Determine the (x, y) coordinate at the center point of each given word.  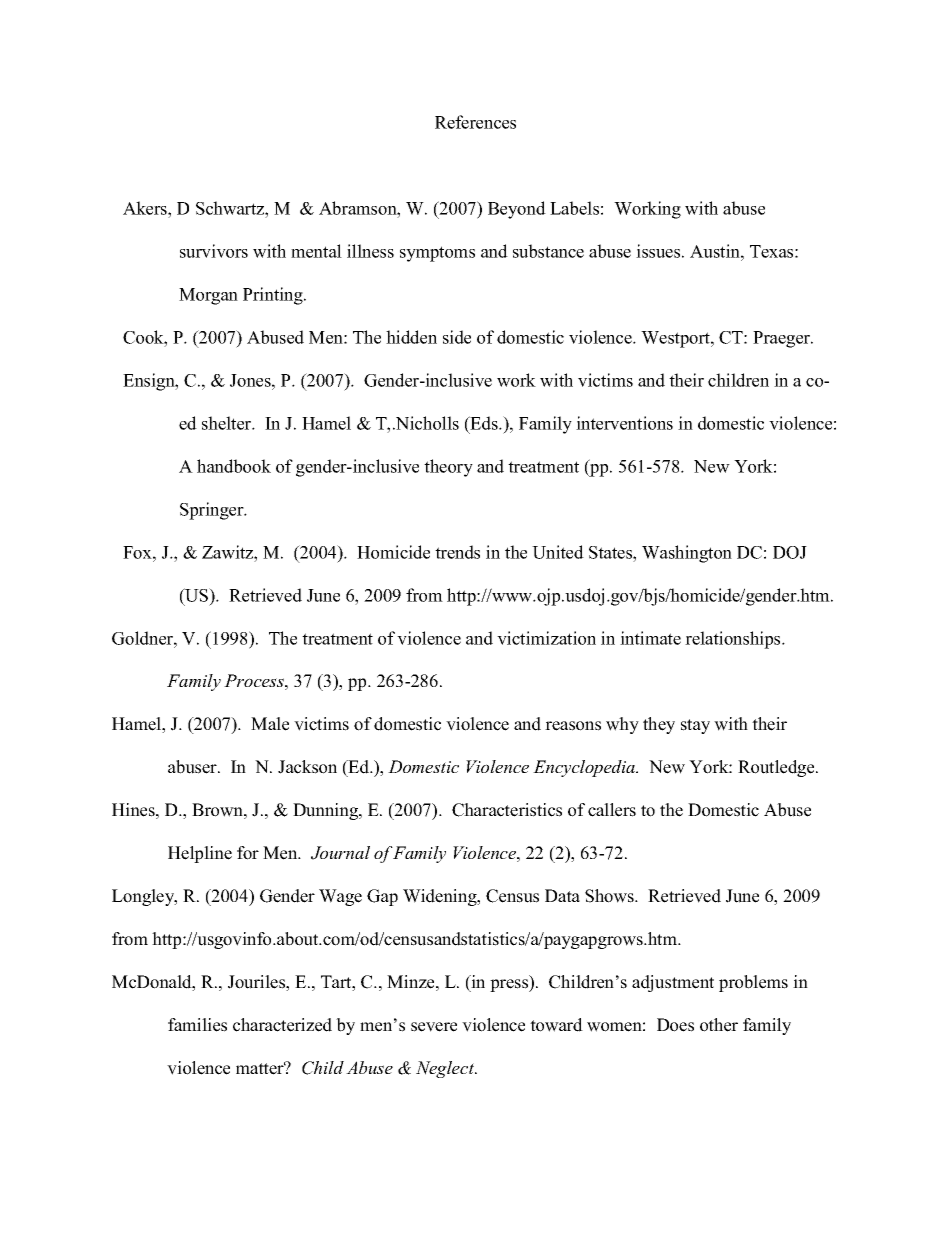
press (510, 985)
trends (457, 552)
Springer (213, 511)
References (475, 122)
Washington (687, 554)
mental (316, 251)
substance (548, 251)
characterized (282, 1025)
